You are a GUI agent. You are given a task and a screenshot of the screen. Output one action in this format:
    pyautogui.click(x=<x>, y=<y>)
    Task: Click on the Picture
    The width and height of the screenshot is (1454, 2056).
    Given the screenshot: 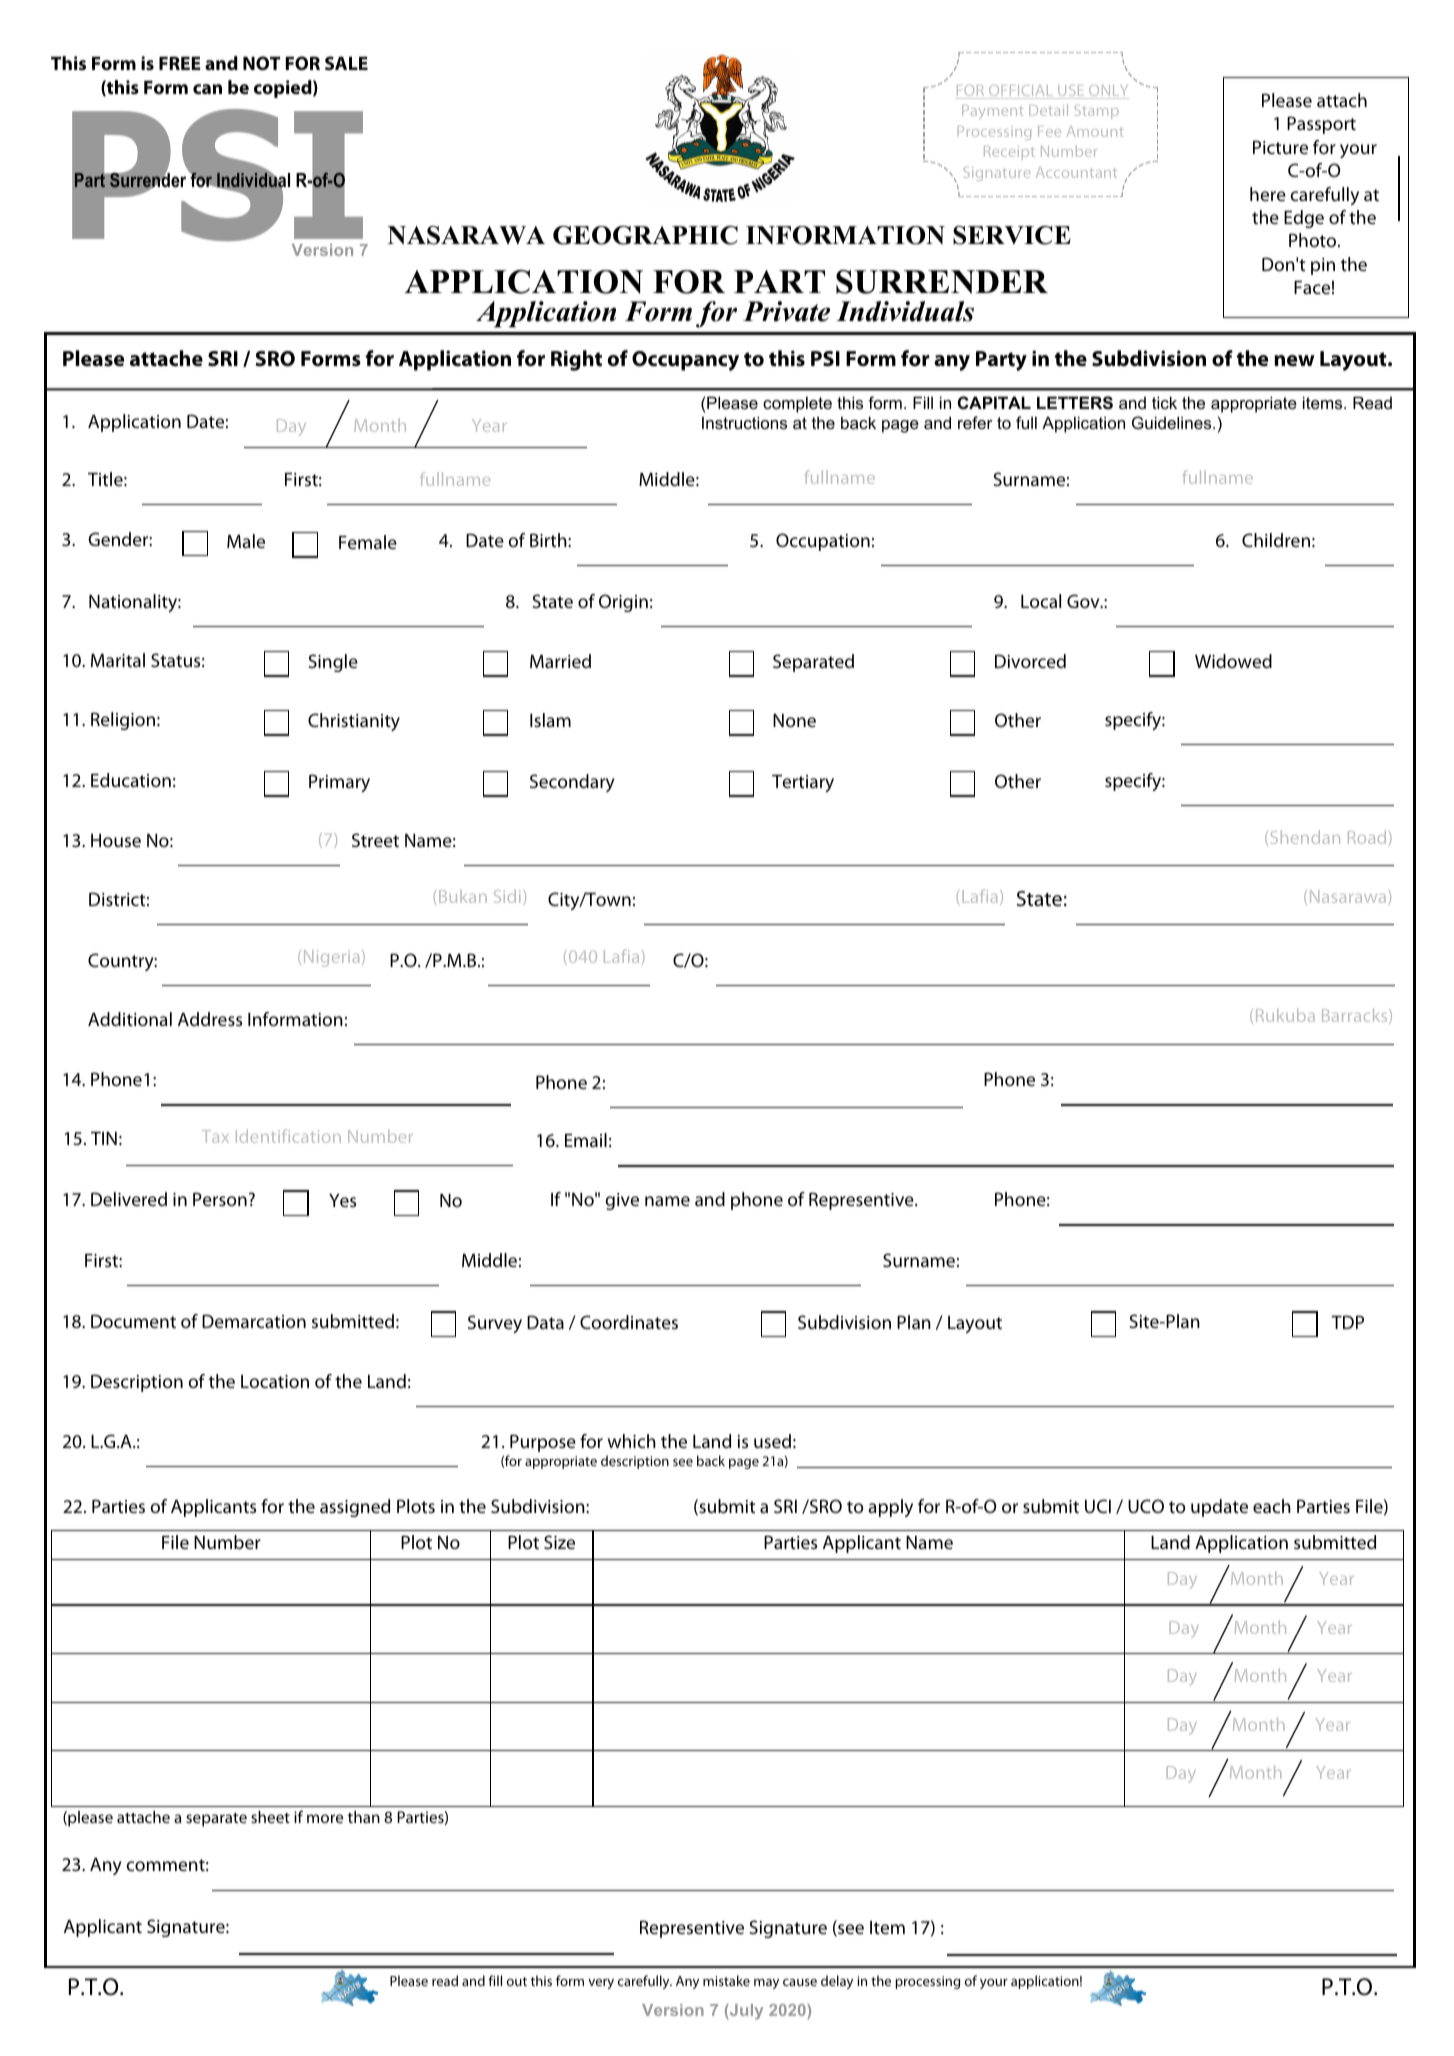 What is the action you would take?
    pyautogui.click(x=1280, y=147)
